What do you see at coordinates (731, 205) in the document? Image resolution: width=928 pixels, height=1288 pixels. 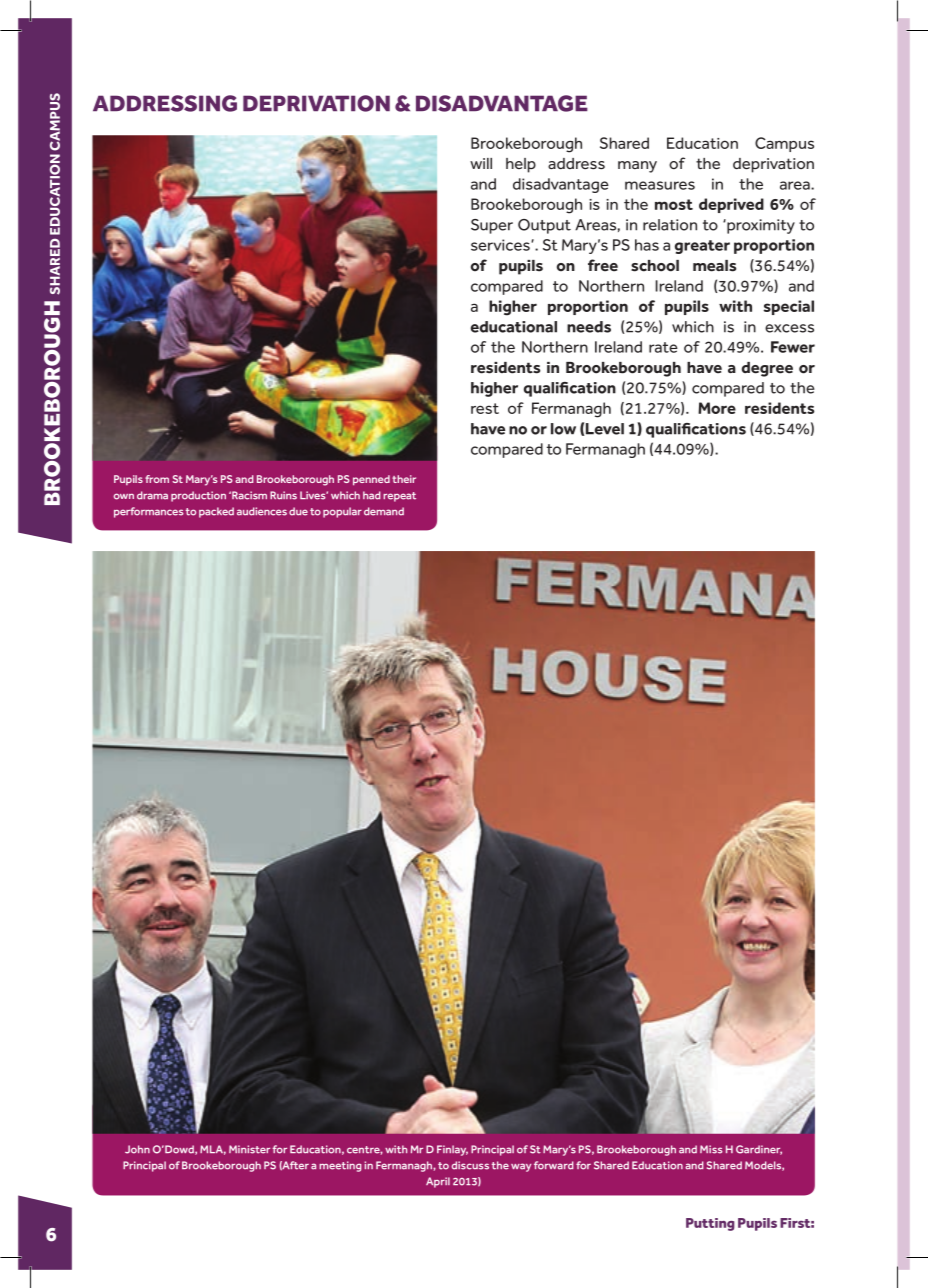 I see `deprived` at bounding box center [731, 205].
